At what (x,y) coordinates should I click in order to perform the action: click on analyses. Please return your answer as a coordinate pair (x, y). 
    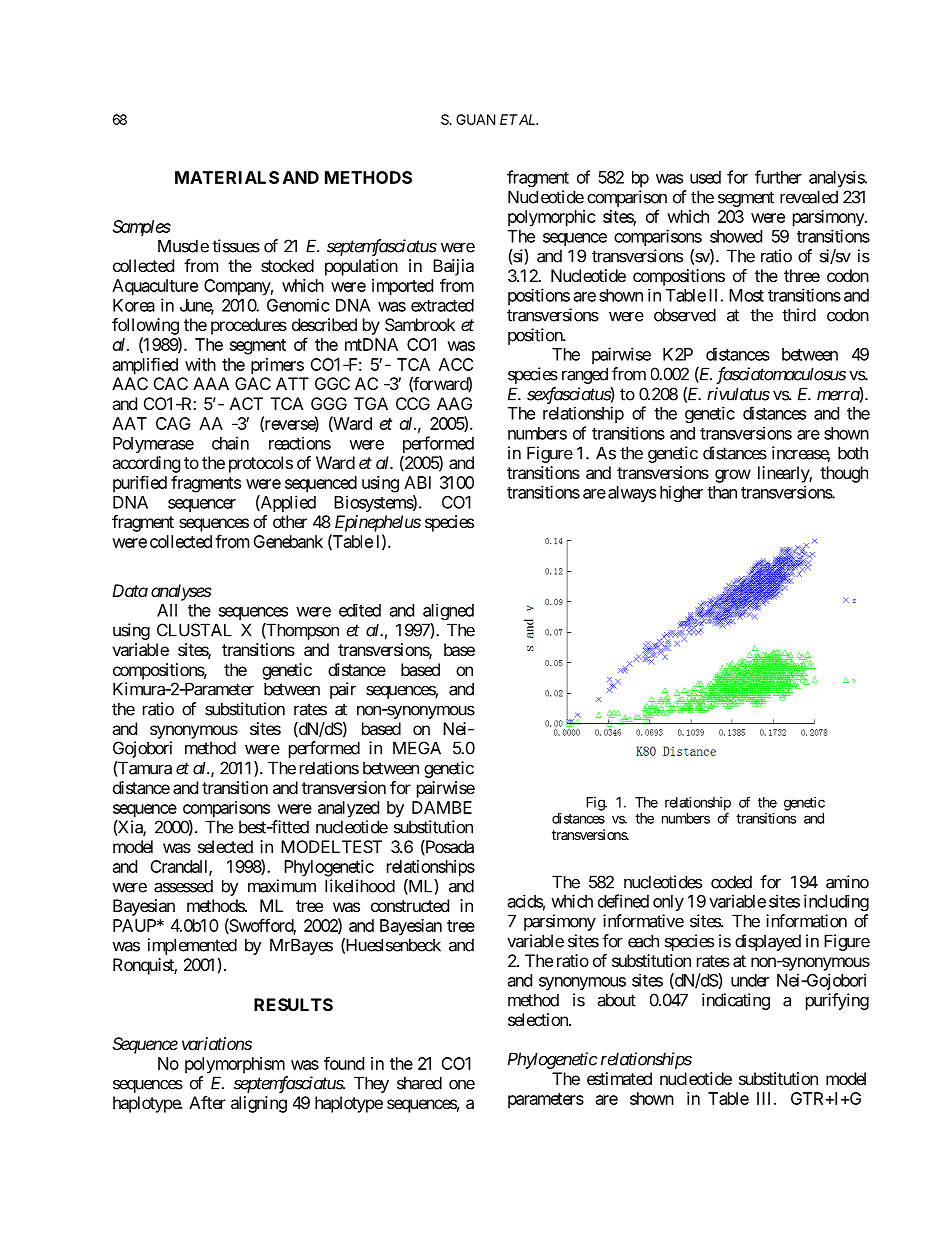
    Looking at the image, I should click on (181, 592).
